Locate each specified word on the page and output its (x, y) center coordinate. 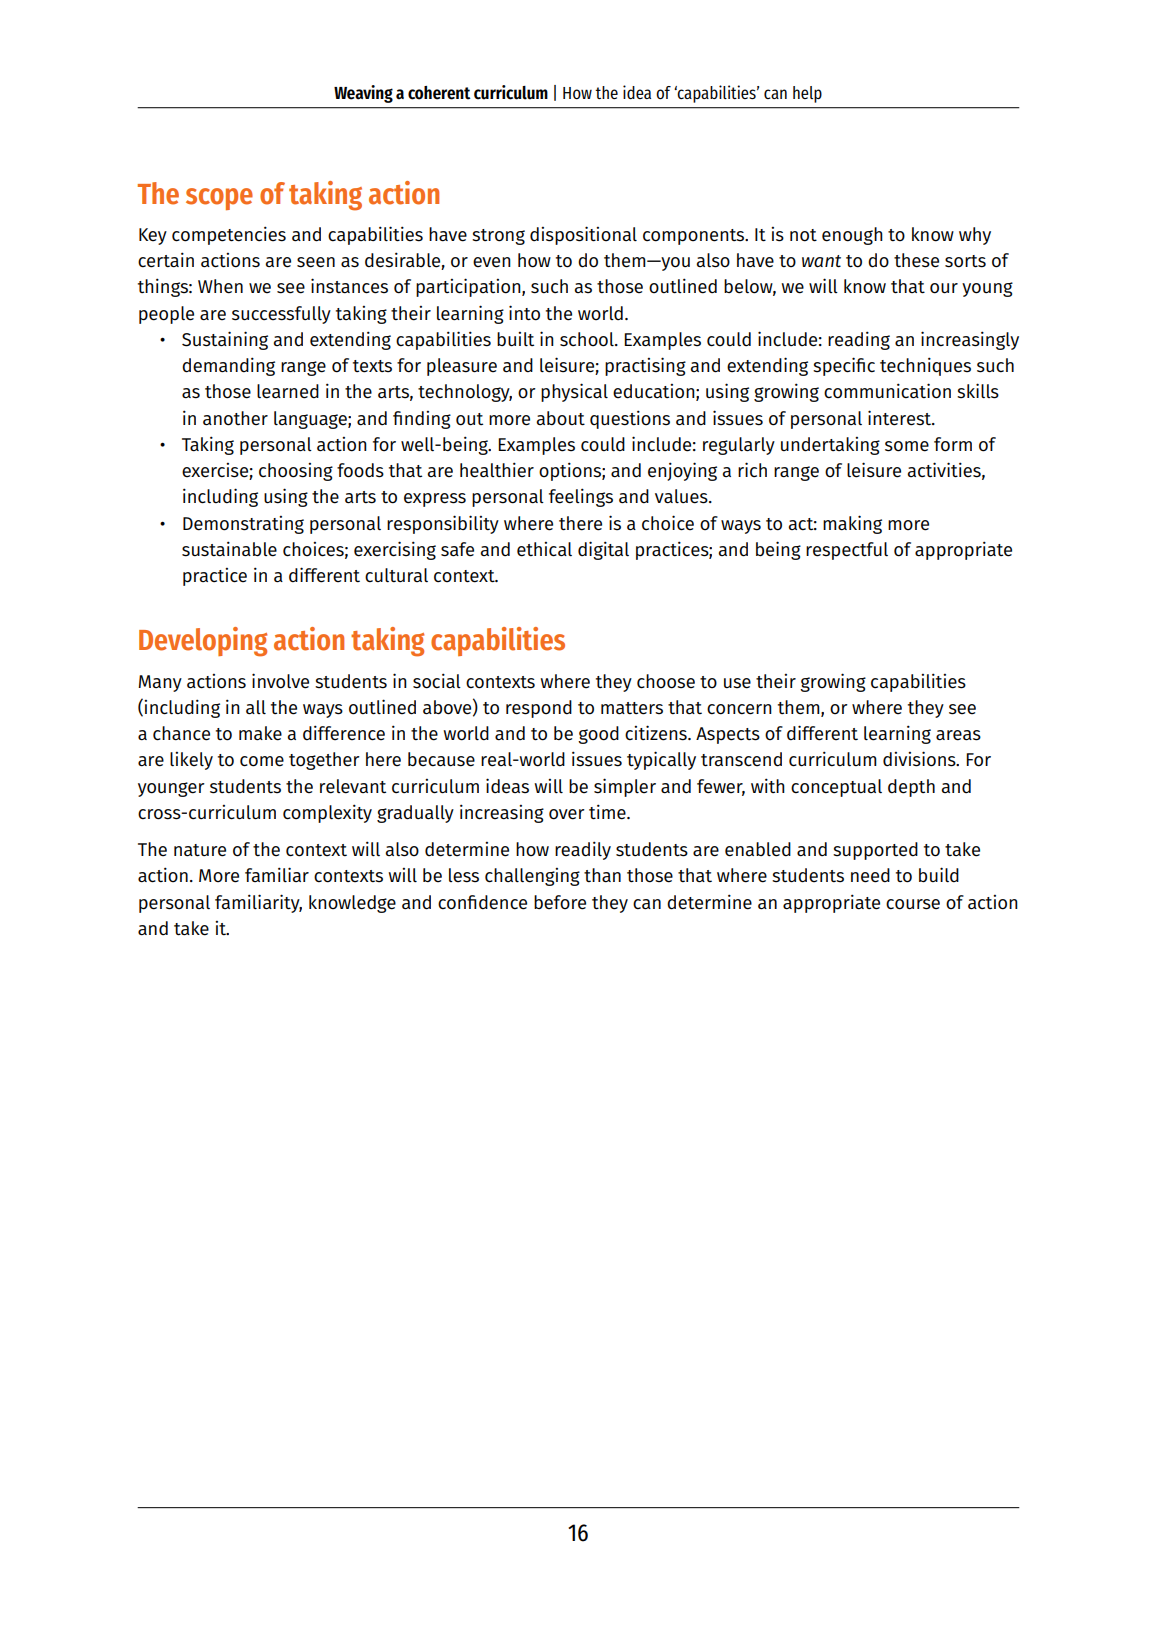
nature (200, 850)
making (852, 524)
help (807, 94)
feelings (581, 497)
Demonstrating (243, 525)
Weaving (363, 94)
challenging (532, 877)
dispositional (583, 235)
